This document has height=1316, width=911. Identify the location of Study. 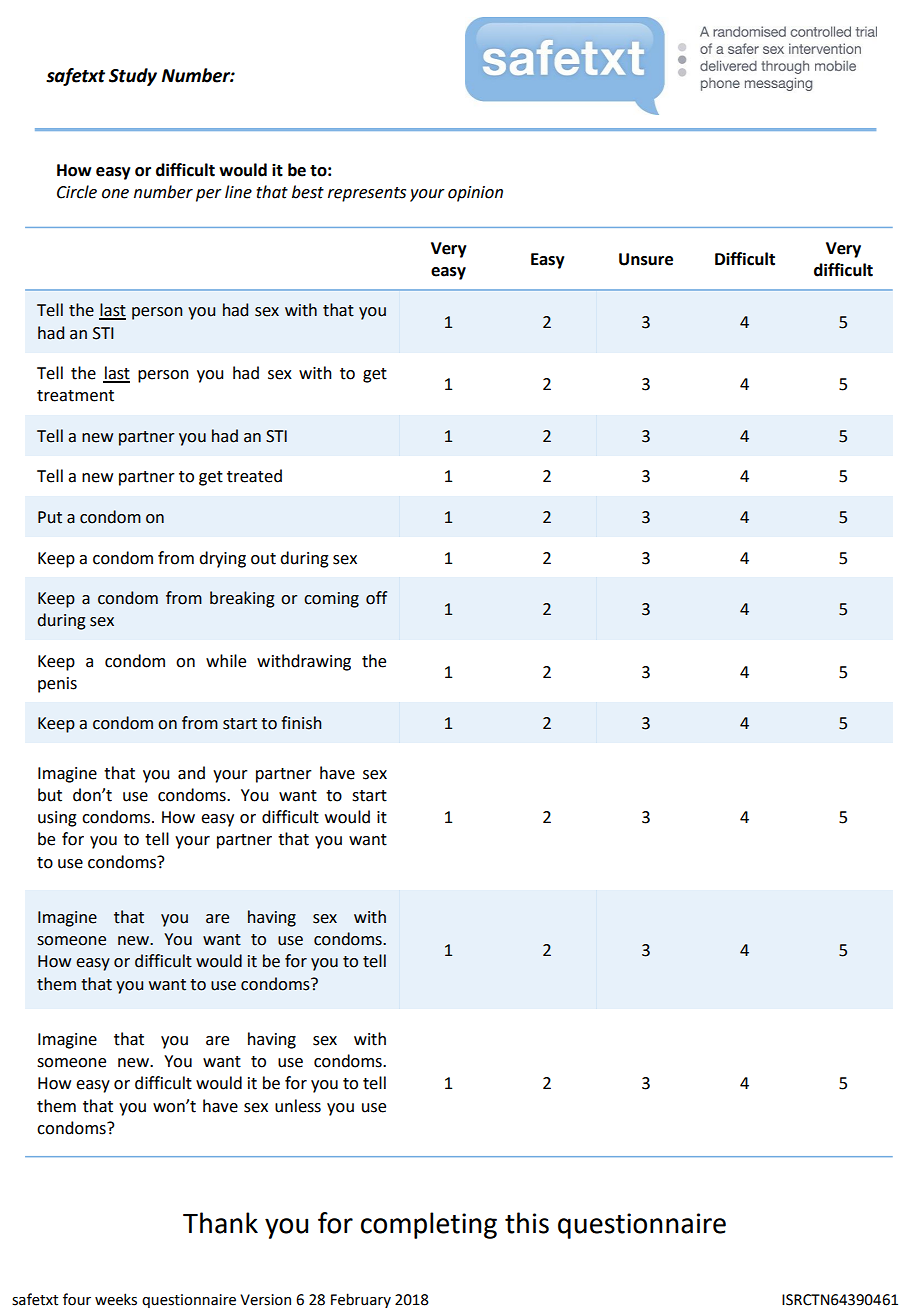
(133, 77).
